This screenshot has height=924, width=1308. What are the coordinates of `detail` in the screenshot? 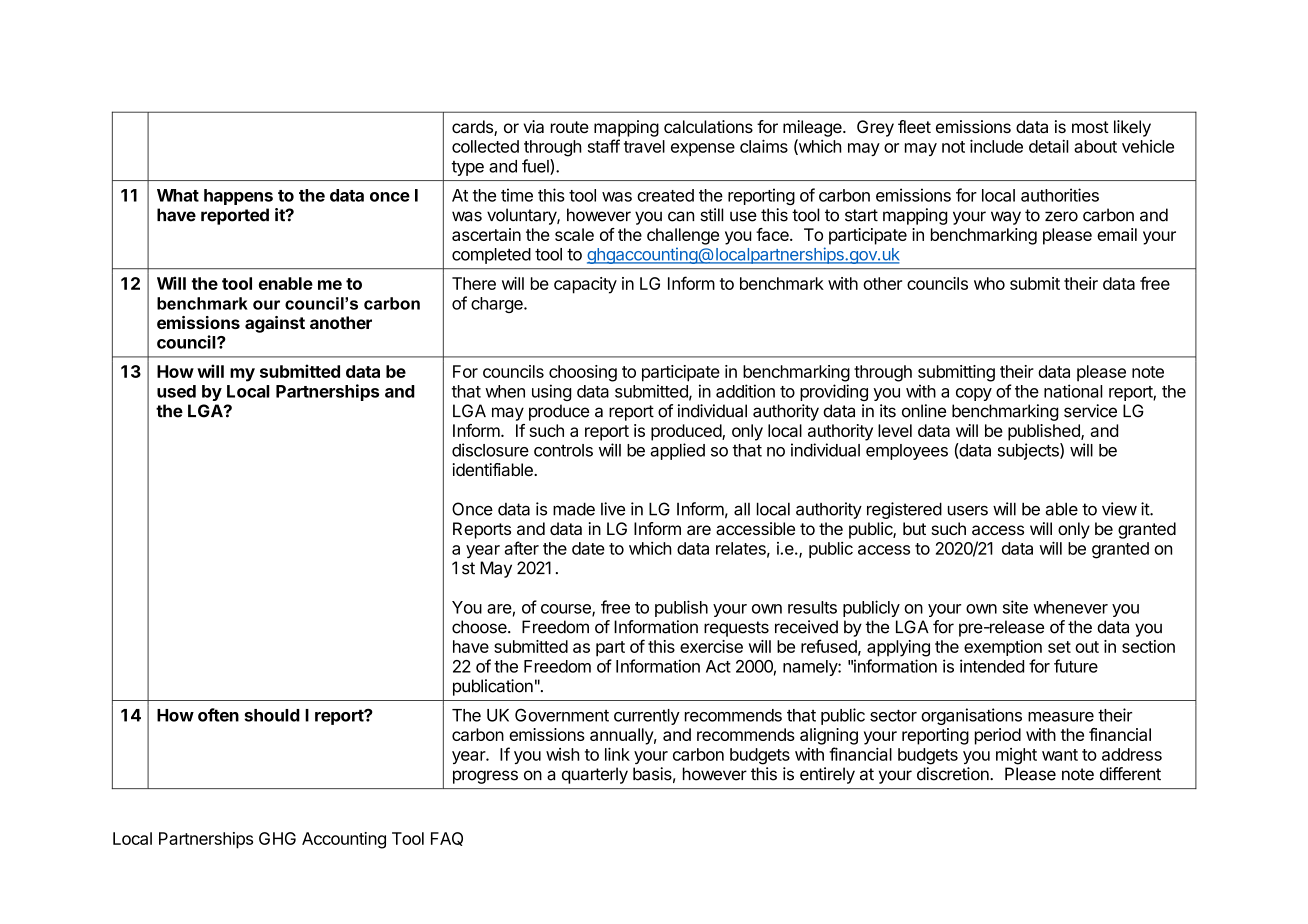 It's located at (1049, 146).
